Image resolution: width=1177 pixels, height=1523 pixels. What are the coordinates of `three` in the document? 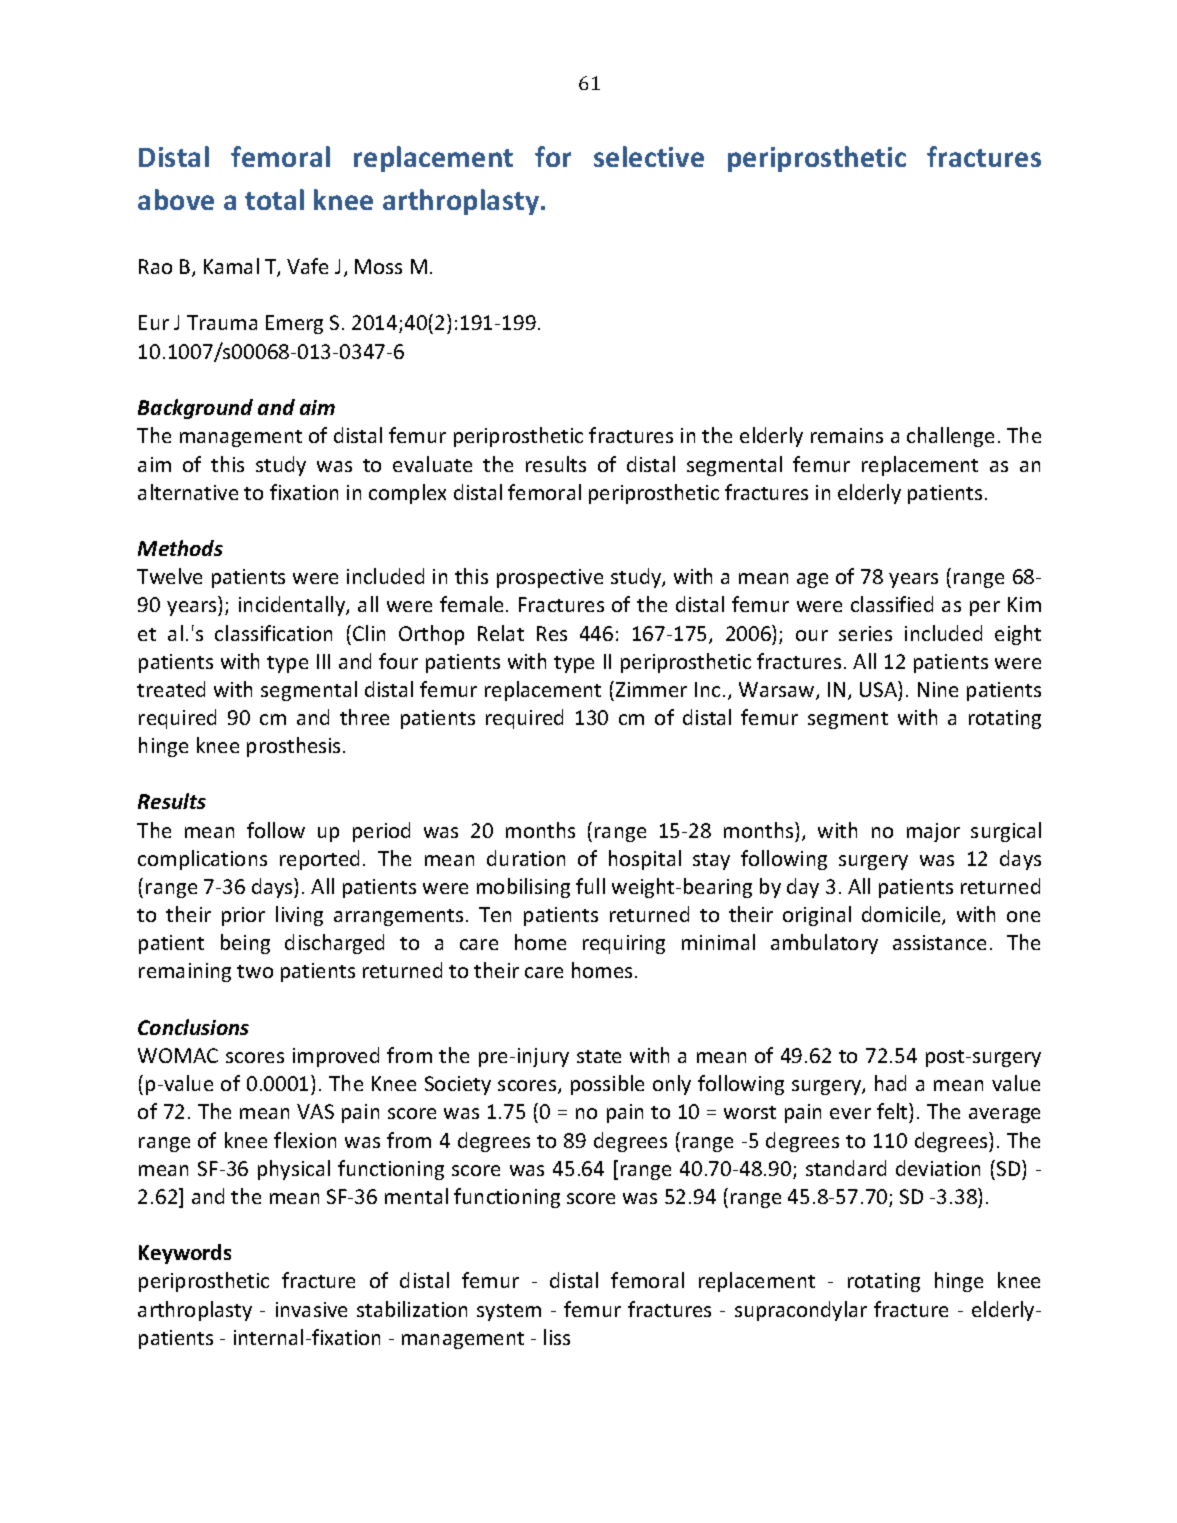 It's located at (364, 717).
